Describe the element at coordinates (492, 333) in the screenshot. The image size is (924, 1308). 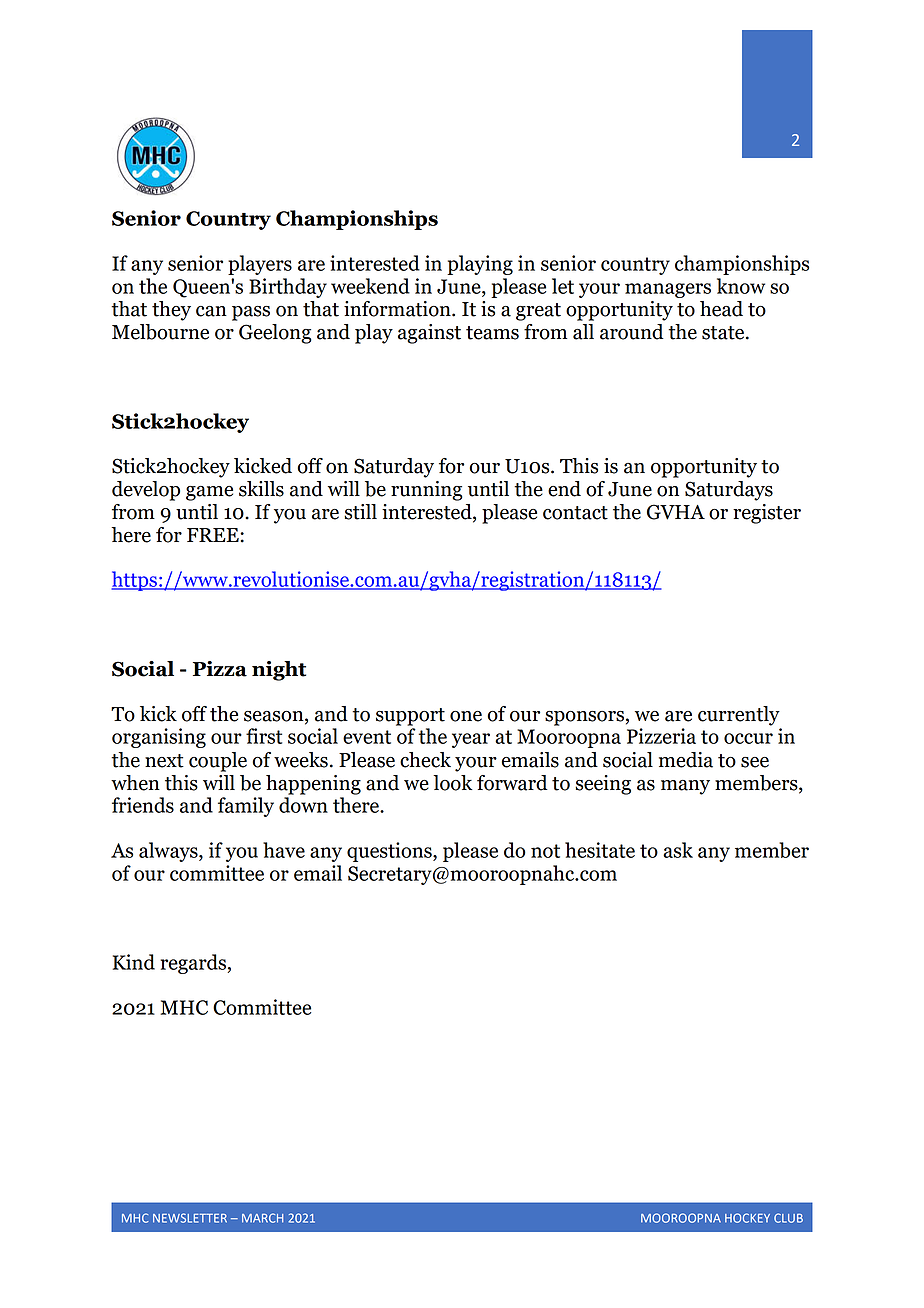
I see `teams` at that location.
